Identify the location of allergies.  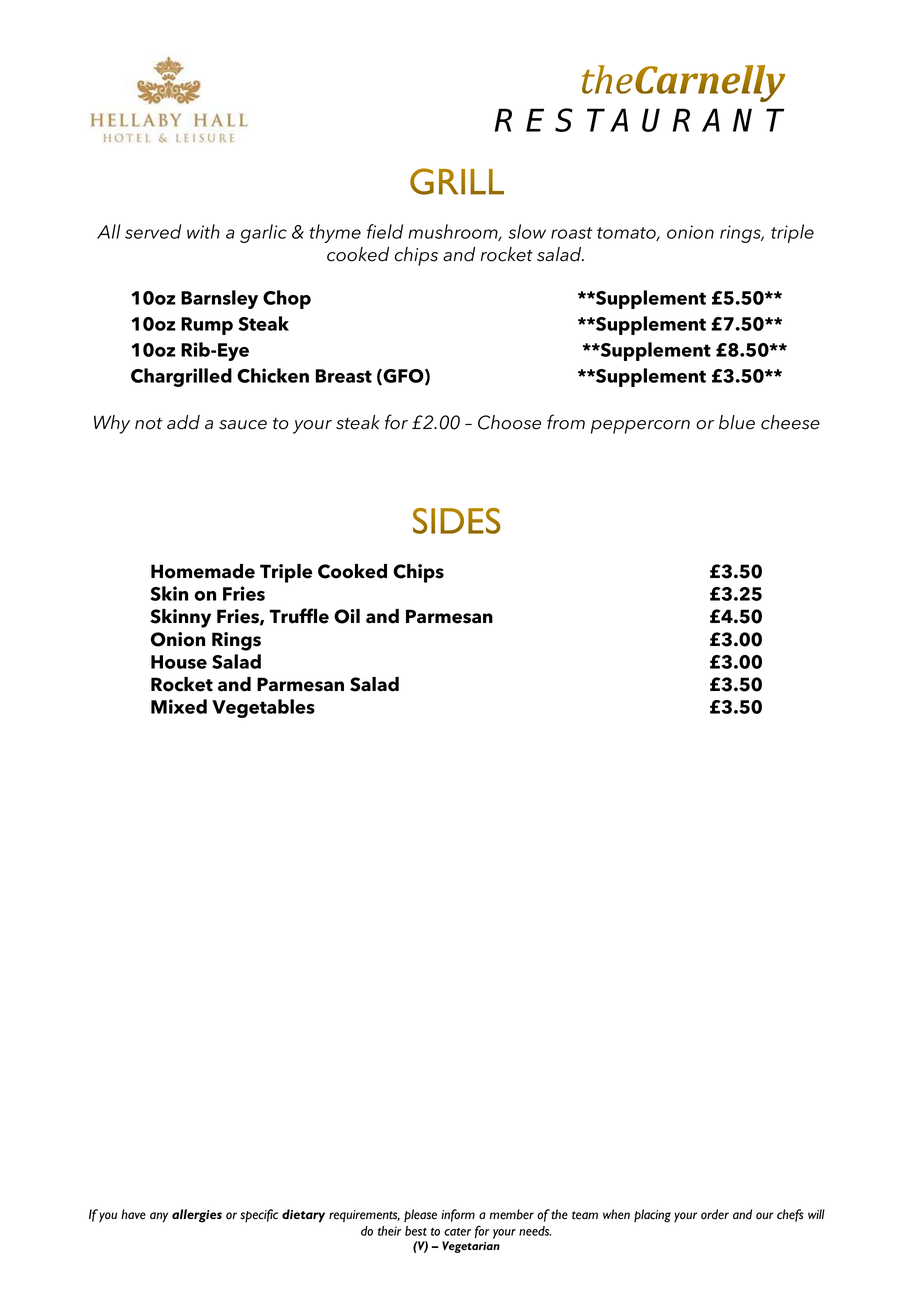
(197, 1216).
